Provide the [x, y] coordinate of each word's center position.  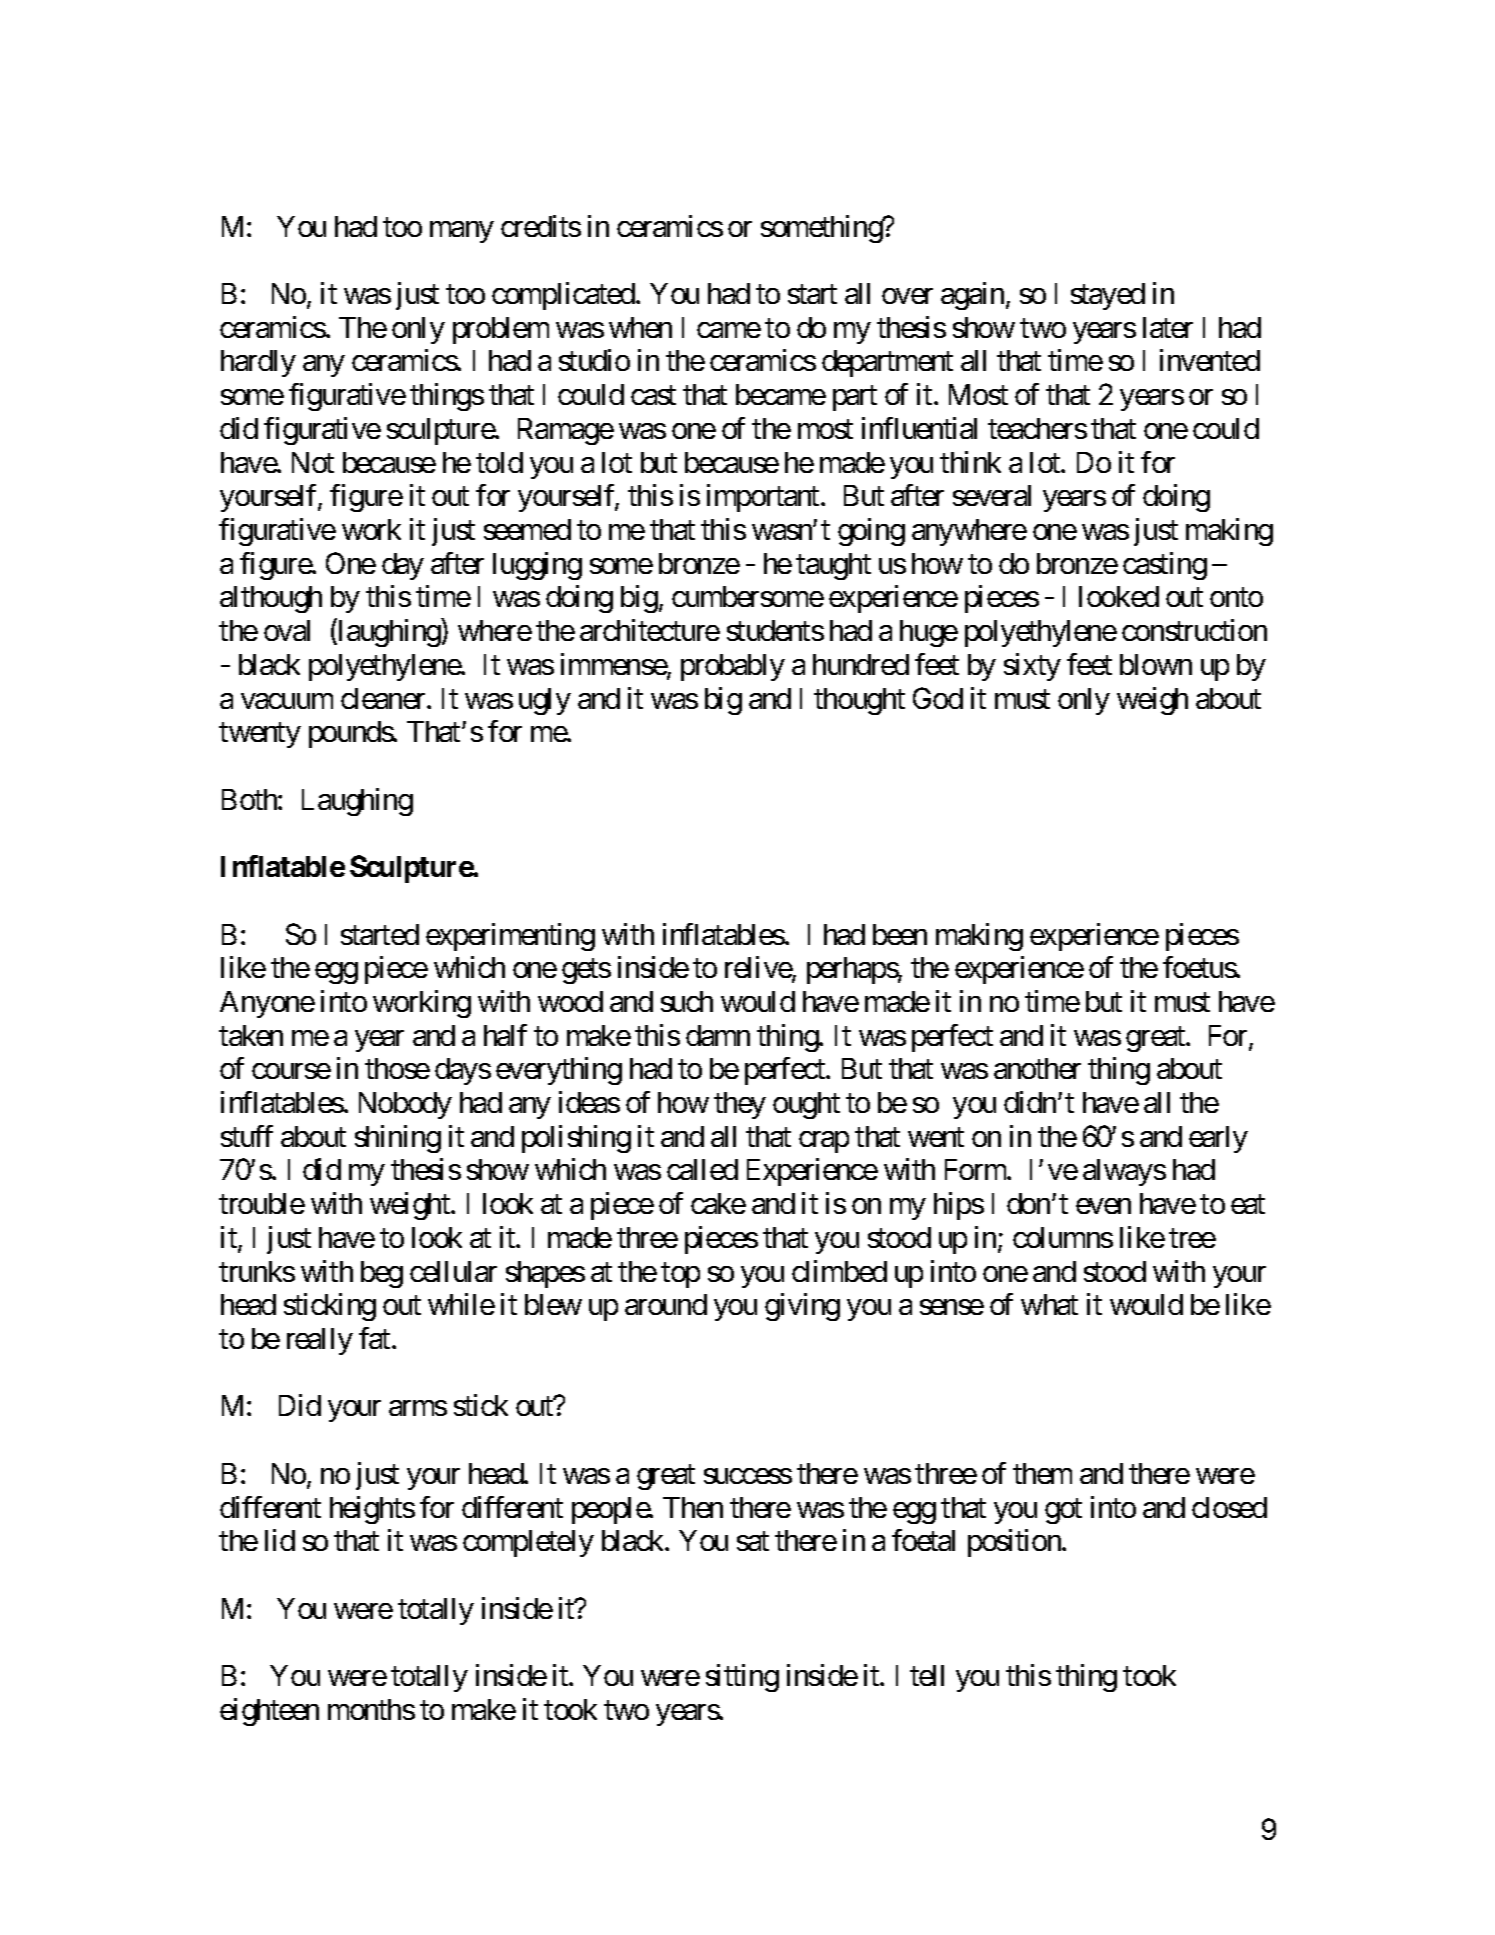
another [1037, 1068]
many [462, 232]
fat [374, 1338]
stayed [1108, 296]
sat [753, 1541]
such [687, 1001]
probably [733, 667]
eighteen [269, 1712]
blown [1156, 664]
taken [251, 1035]
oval [287, 630]
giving [802, 1307]
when [640, 327]
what [1049, 1304]
